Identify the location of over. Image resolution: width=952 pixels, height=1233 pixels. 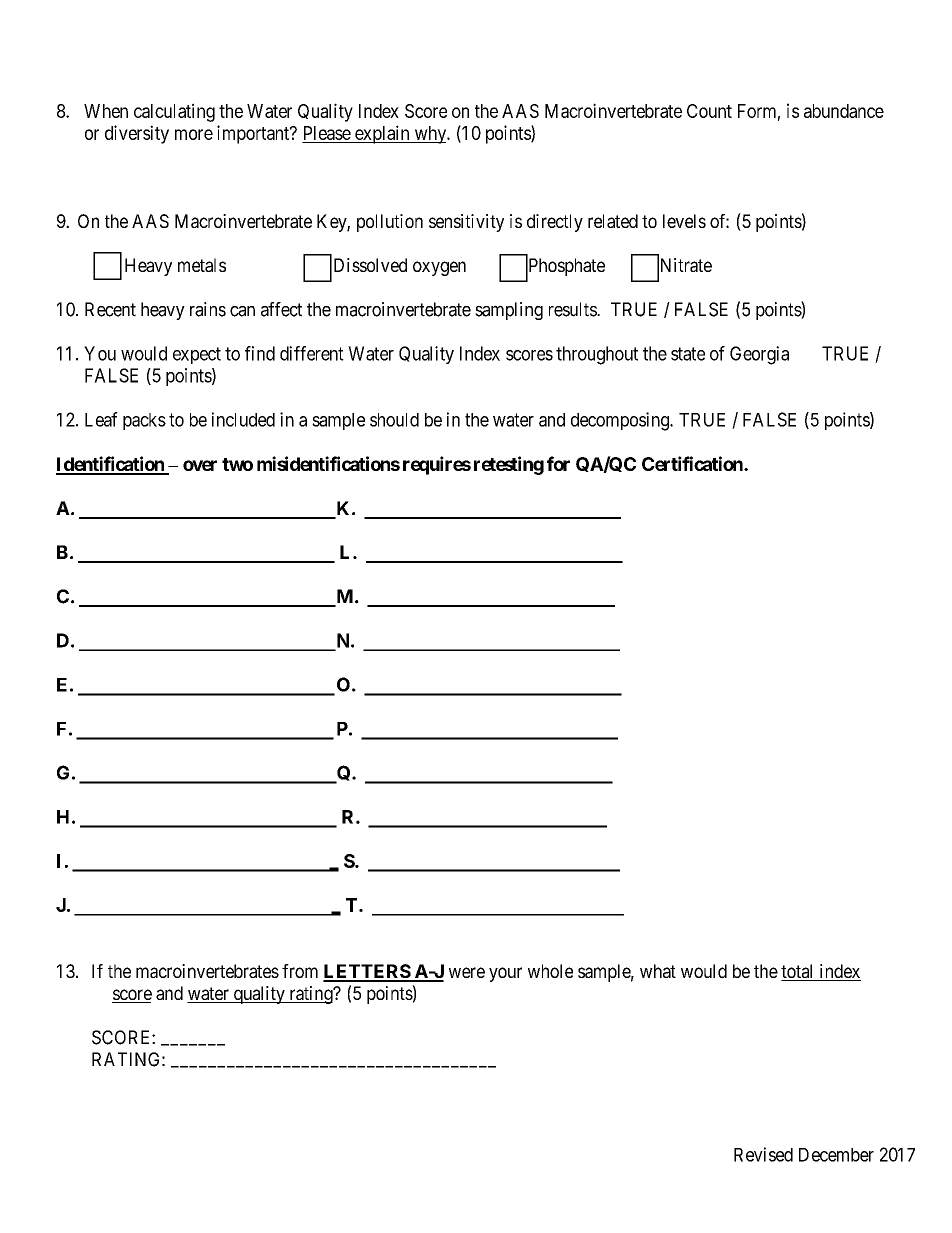
(200, 465).
